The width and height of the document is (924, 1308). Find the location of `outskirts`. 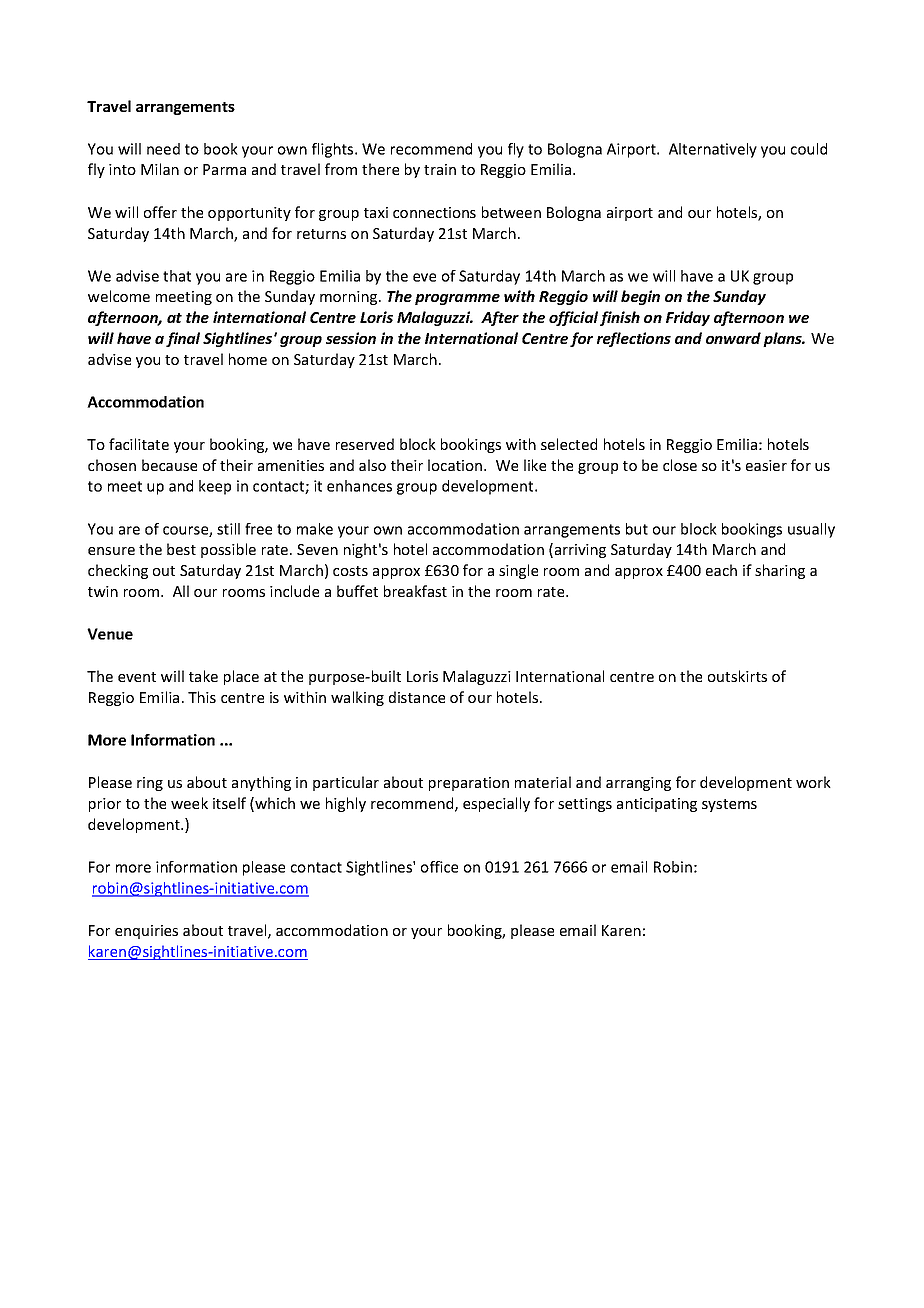

outskirts is located at coordinates (737, 676).
